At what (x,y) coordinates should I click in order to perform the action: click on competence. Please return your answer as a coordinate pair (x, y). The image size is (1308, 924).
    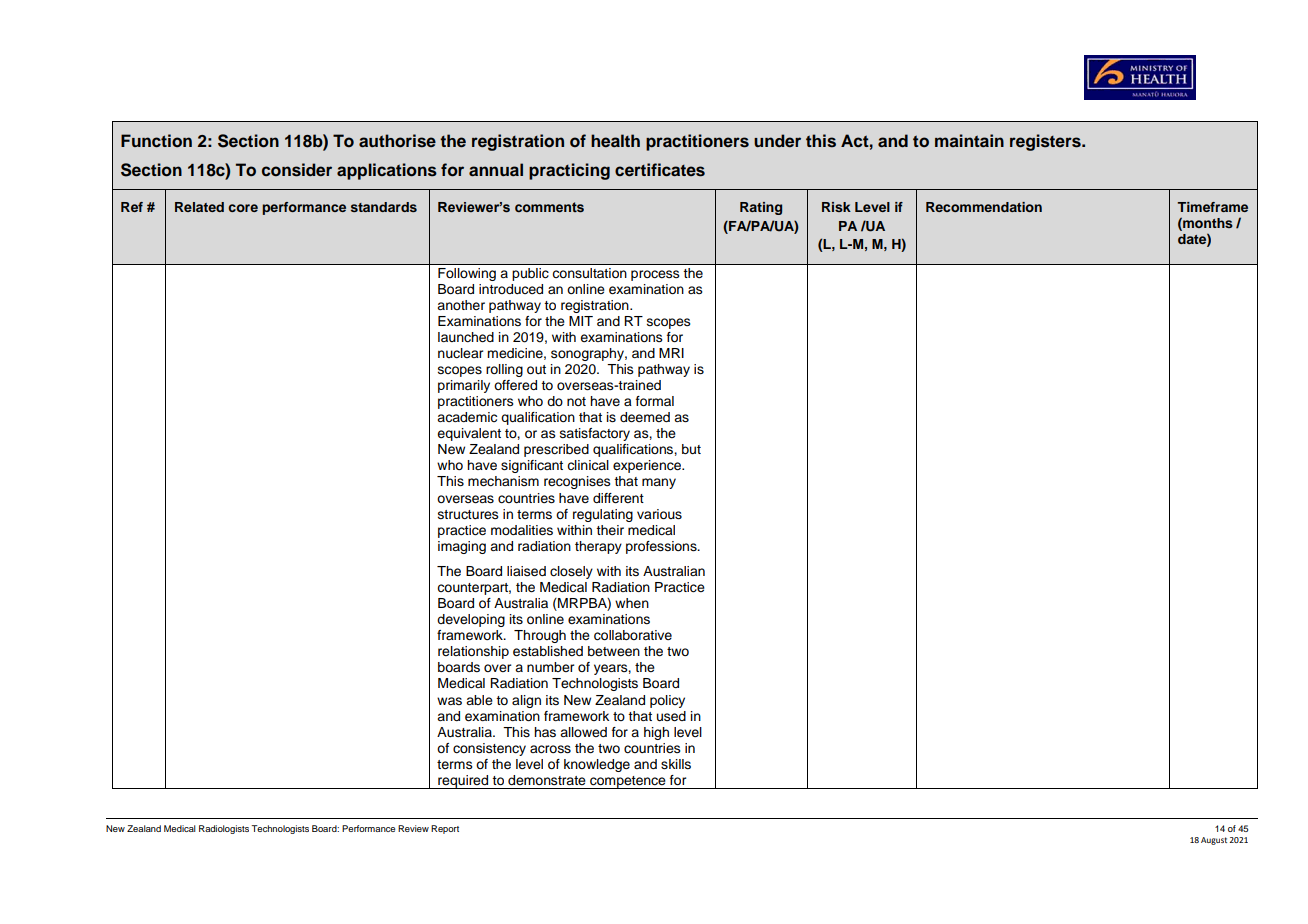
    Looking at the image, I should click on (628, 782).
